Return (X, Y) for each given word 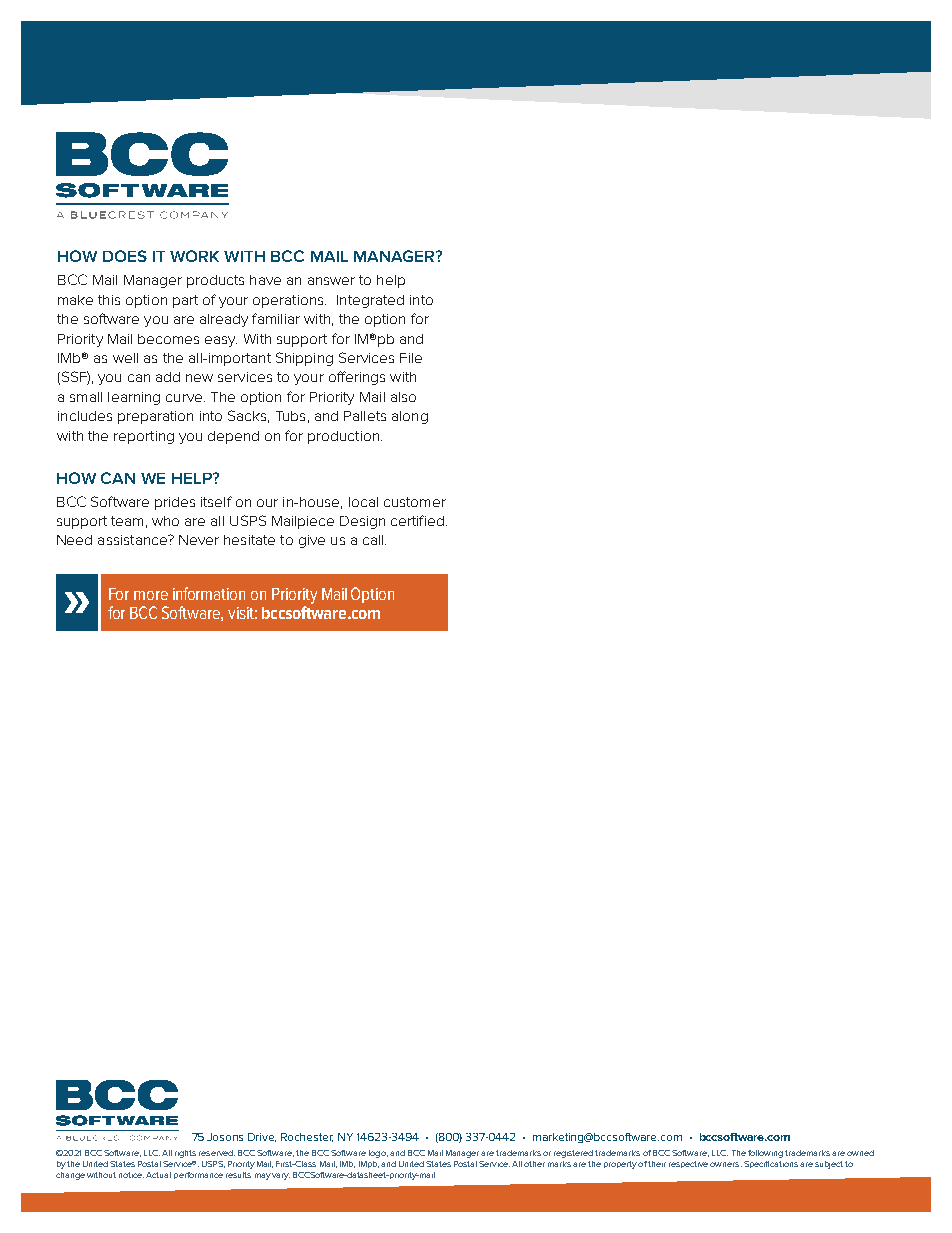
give (312, 541)
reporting (144, 437)
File (411, 358)
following (765, 1154)
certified (417, 520)
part (185, 301)
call (374, 540)
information (209, 593)
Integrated (370, 301)
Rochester (307, 1137)
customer (415, 502)
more (151, 595)
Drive (262, 1137)
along (410, 417)
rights (185, 1154)
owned (860, 1153)
